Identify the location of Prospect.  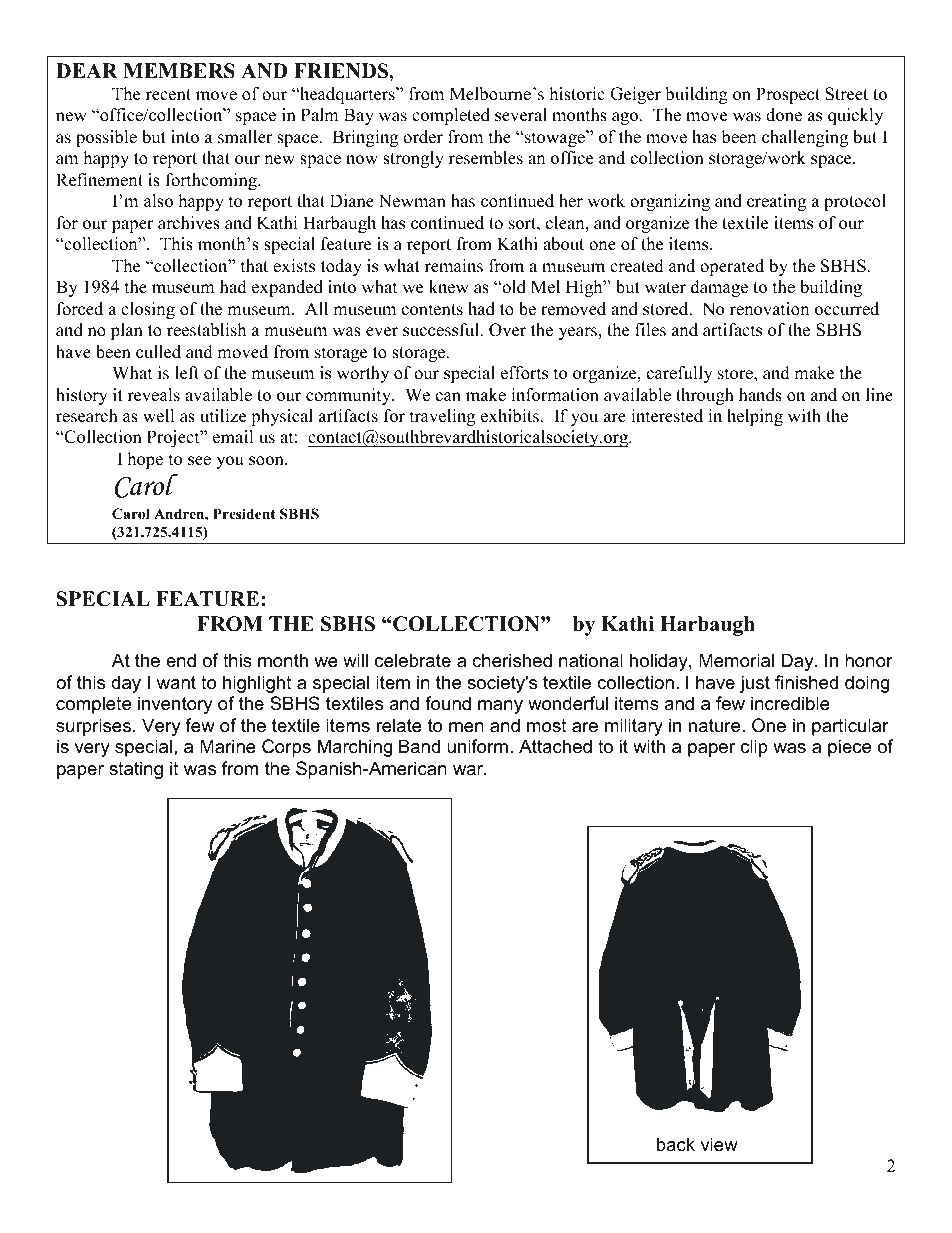
(788, 95).
